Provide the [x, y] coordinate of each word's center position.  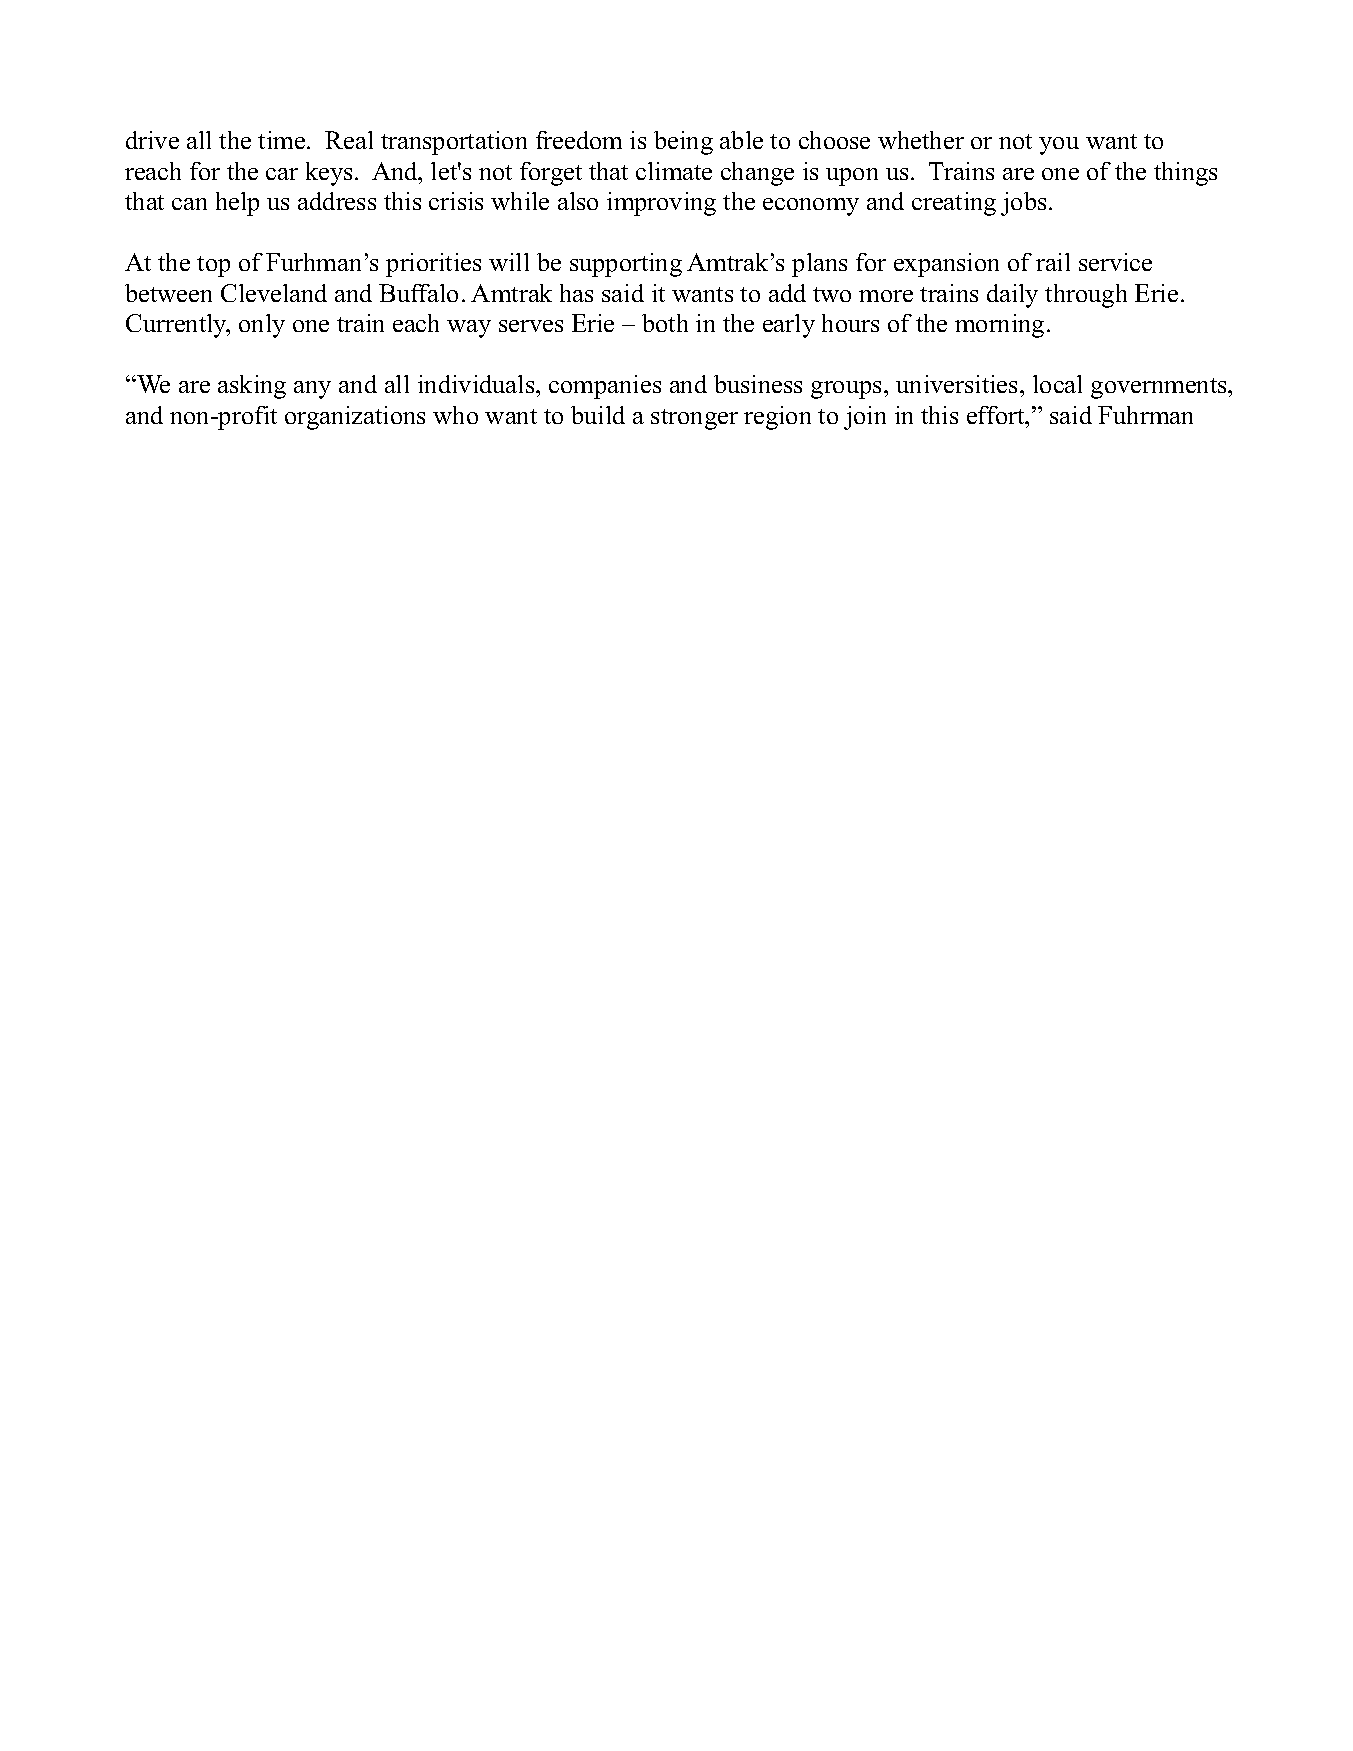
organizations [355, 418]
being [683, 143]
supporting [626, 265]
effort [997, 415]
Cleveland [274, 293]
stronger [694, 419]
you [1059, 146]
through [1086, 296]
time [283, 140]
